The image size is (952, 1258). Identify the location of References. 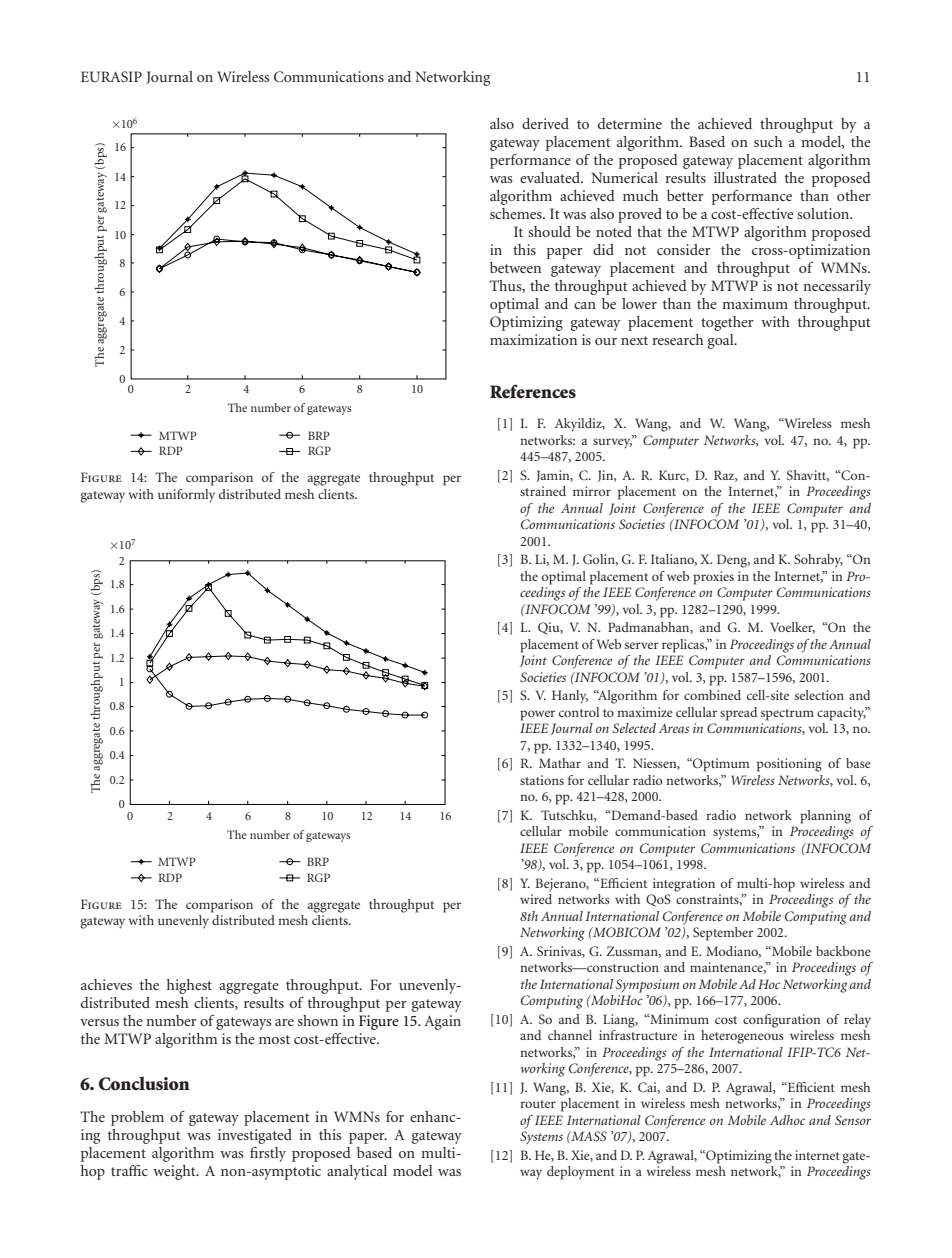
(533, 391).
